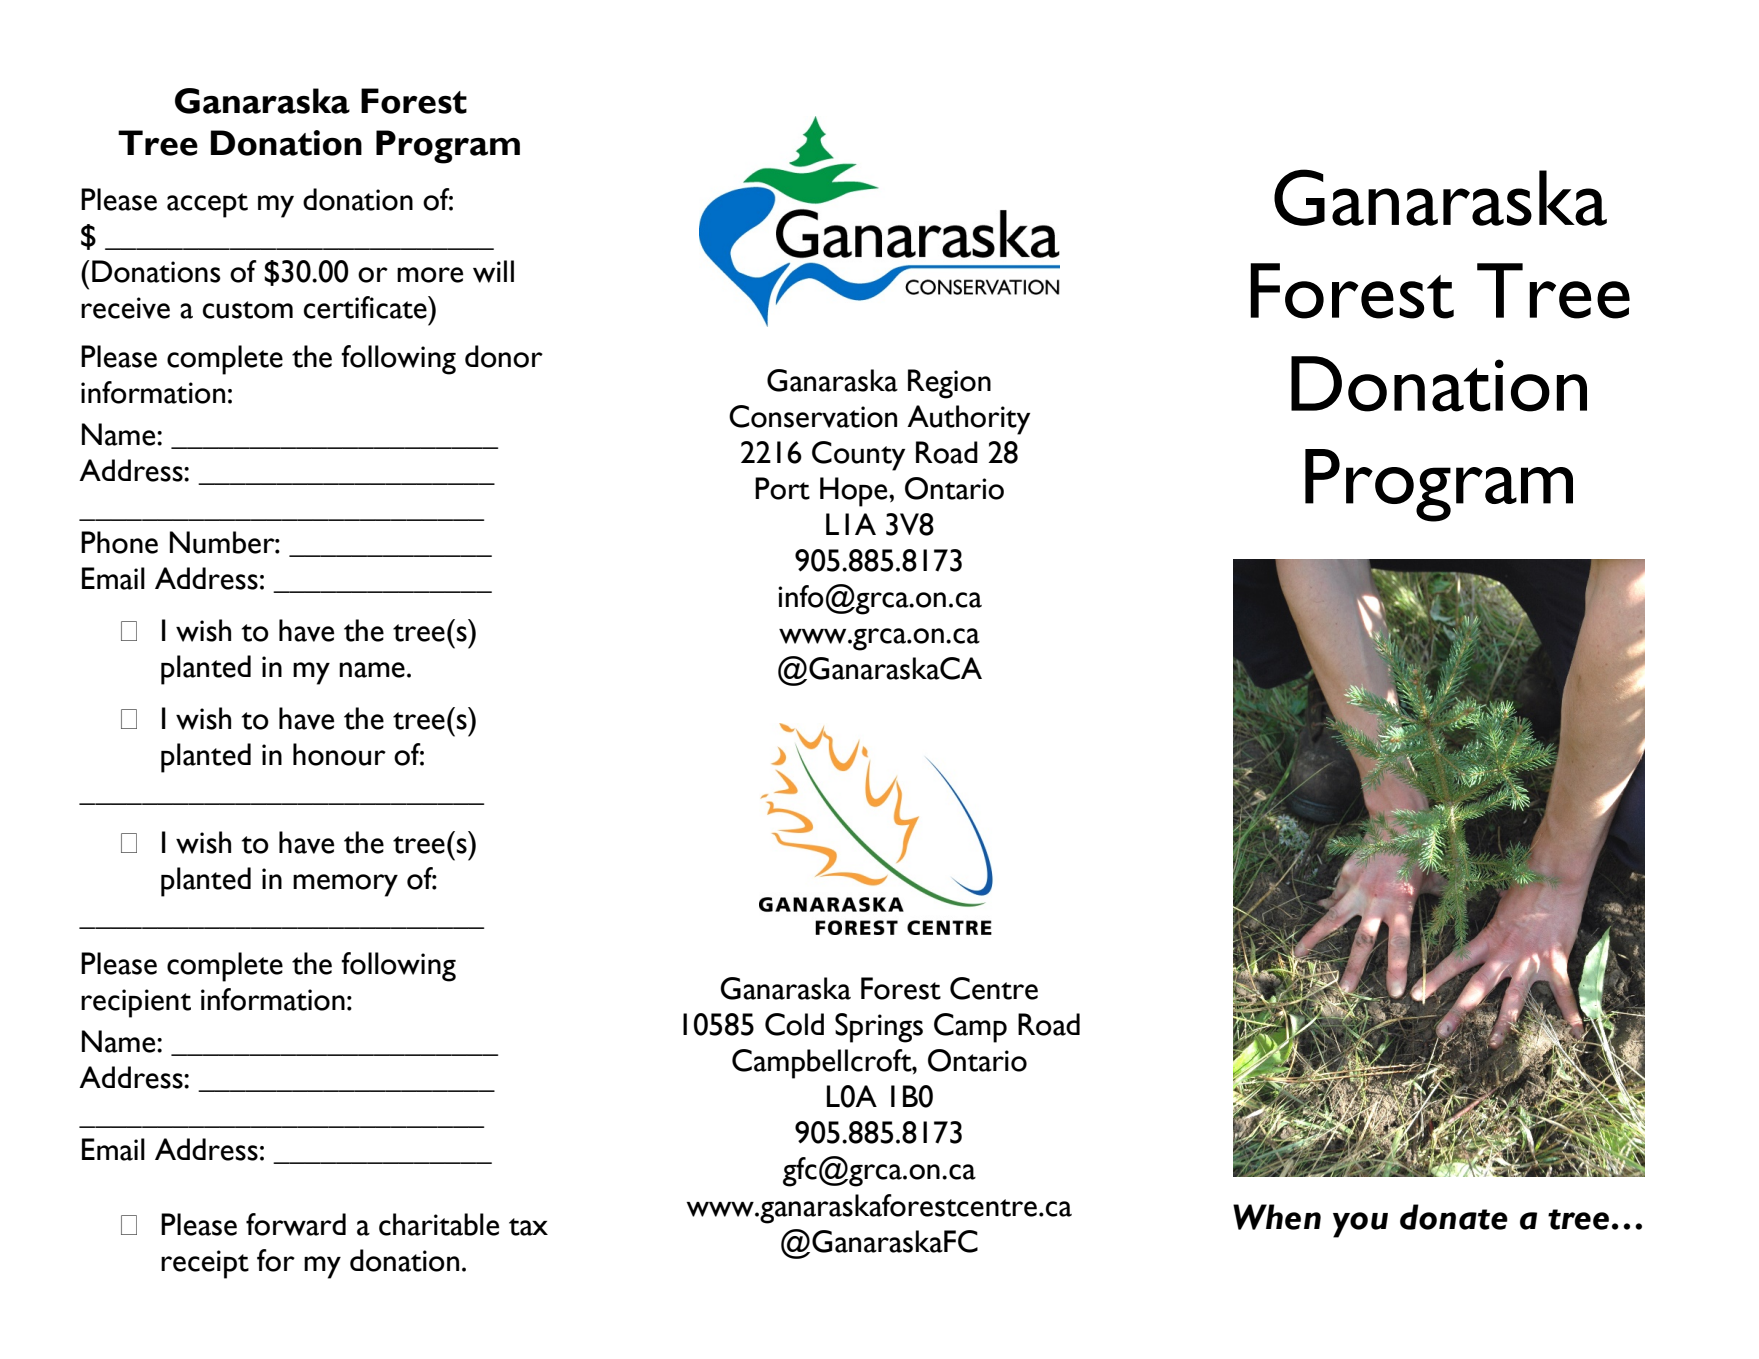  I want to click on Springs, so click(879, 1028).
